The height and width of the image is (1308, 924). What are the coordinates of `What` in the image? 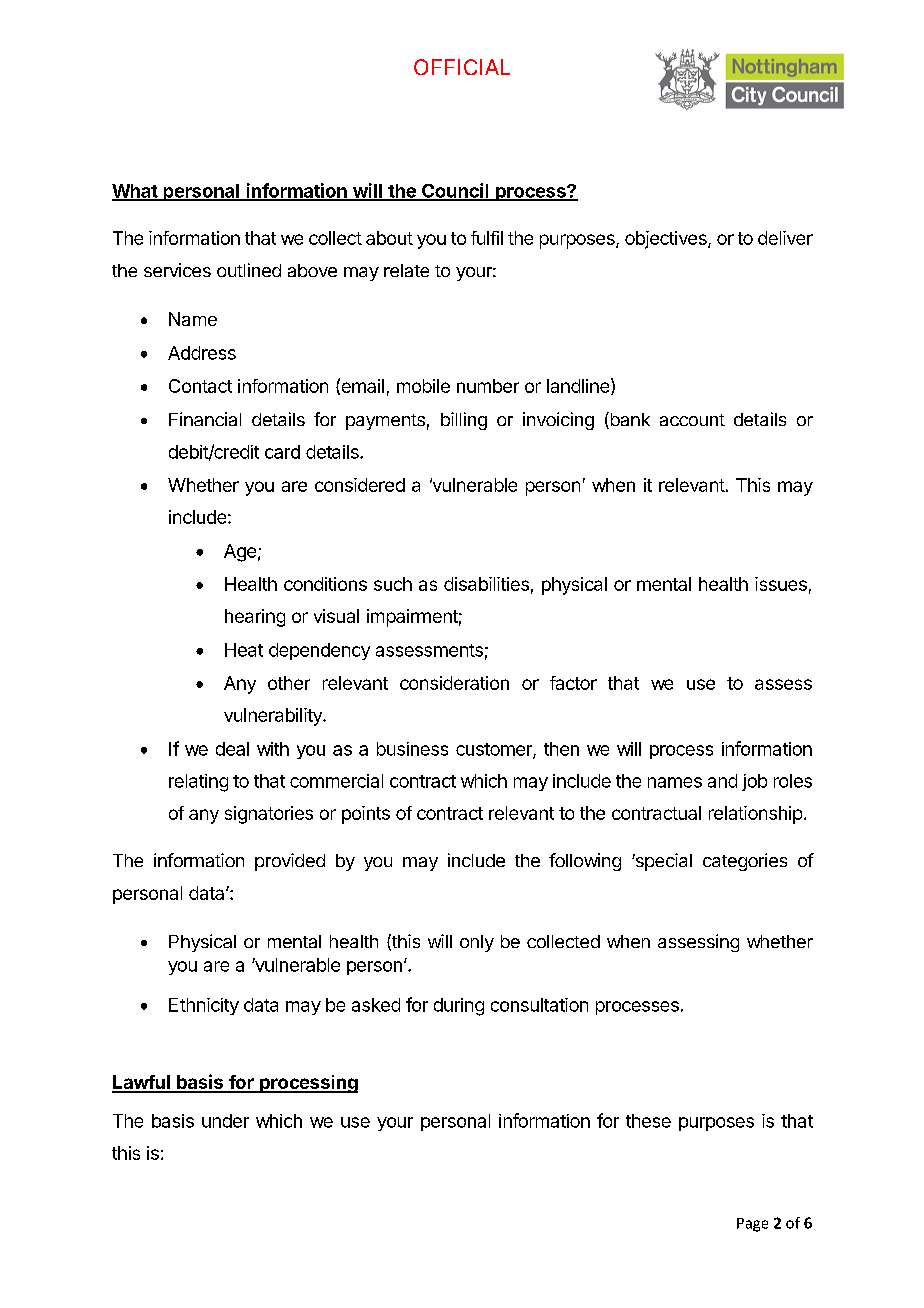 It's located at (135, 192).
